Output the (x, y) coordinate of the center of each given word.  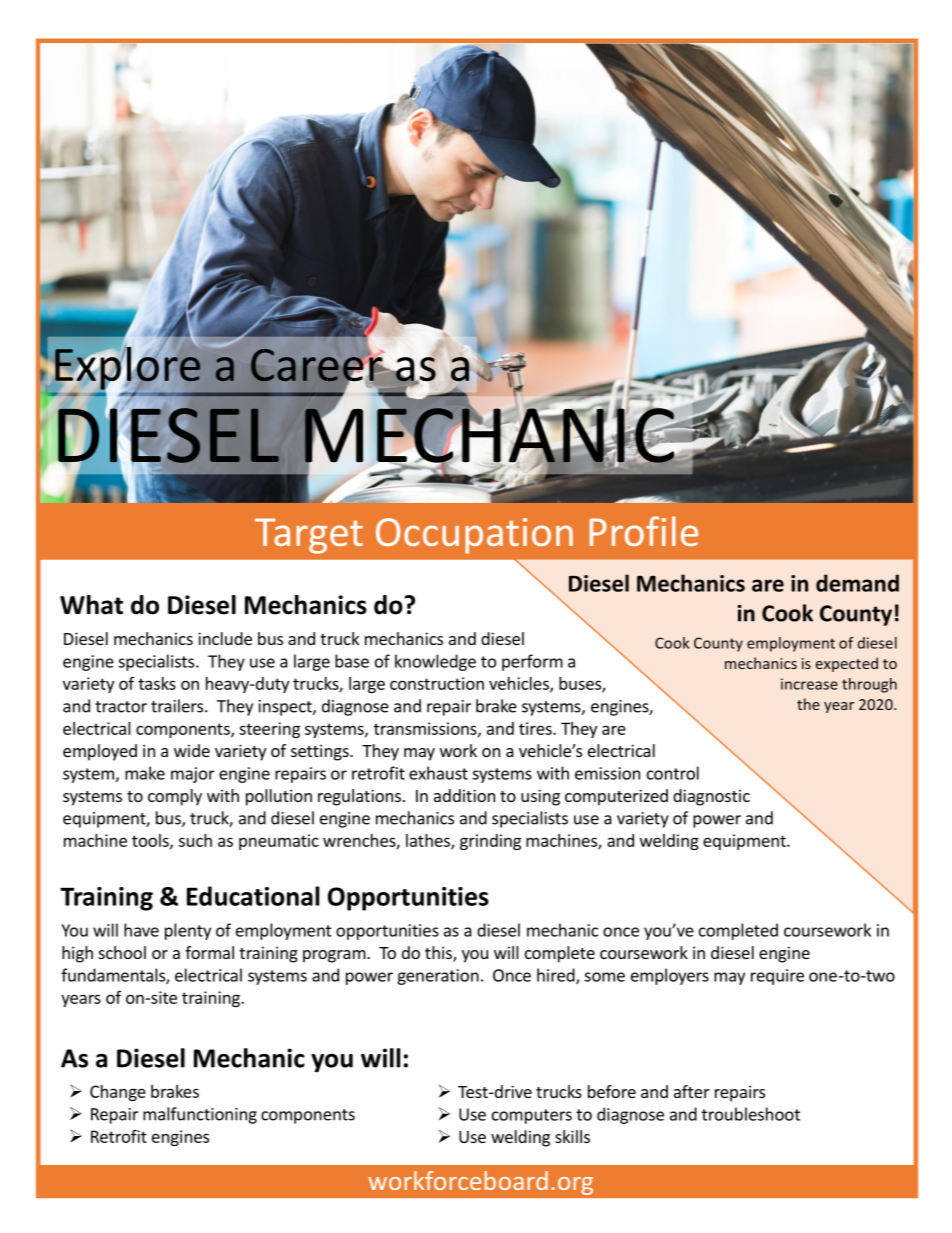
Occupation (474, 536)
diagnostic (711, 797)
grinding (490, 842)
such (195, 840)
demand (857, 583)
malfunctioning (200, 1115)
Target (309, 536)
